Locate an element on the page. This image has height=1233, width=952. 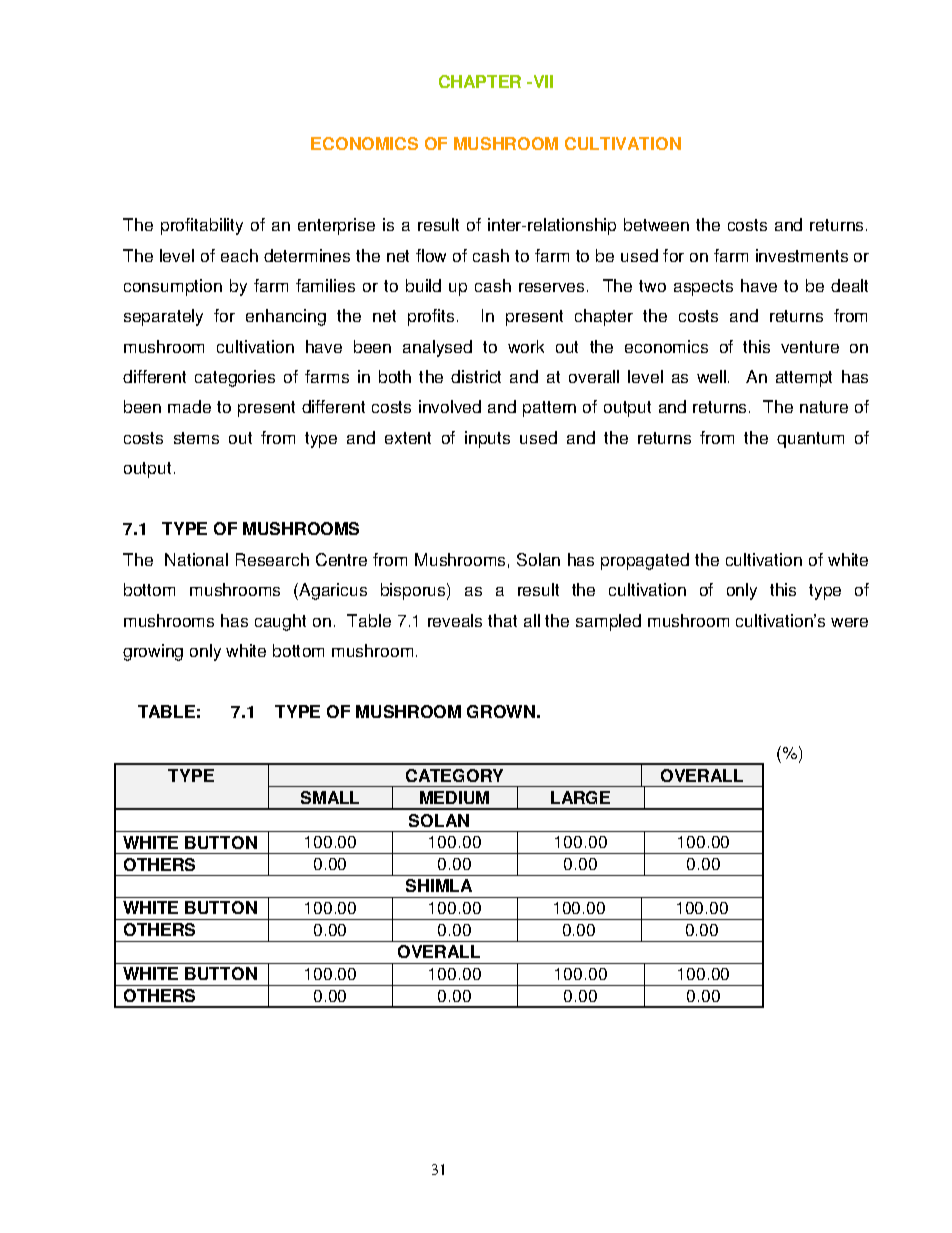
quantum is located at coordinates (810, 440).
